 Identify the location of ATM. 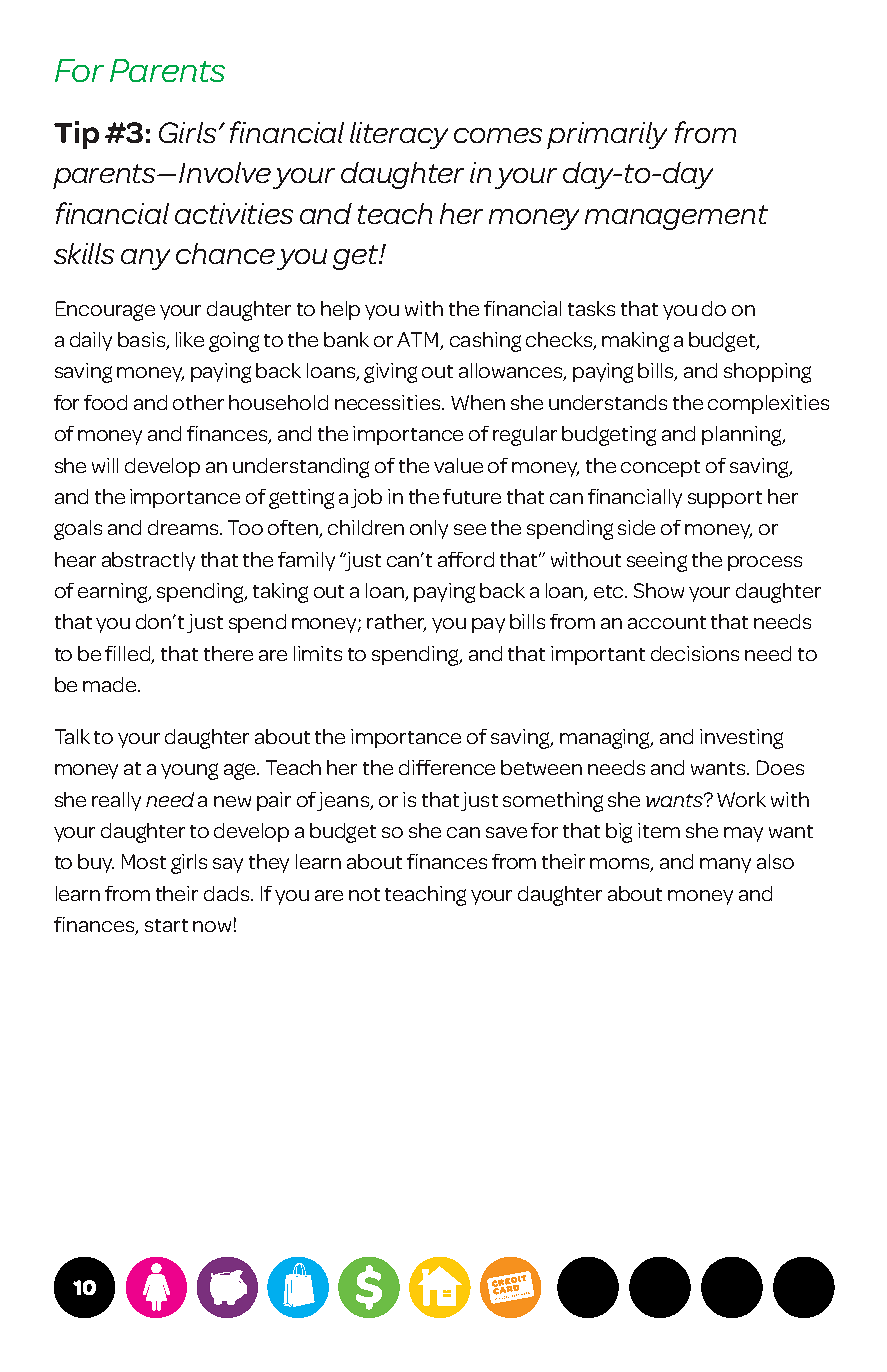
(419, 341).
